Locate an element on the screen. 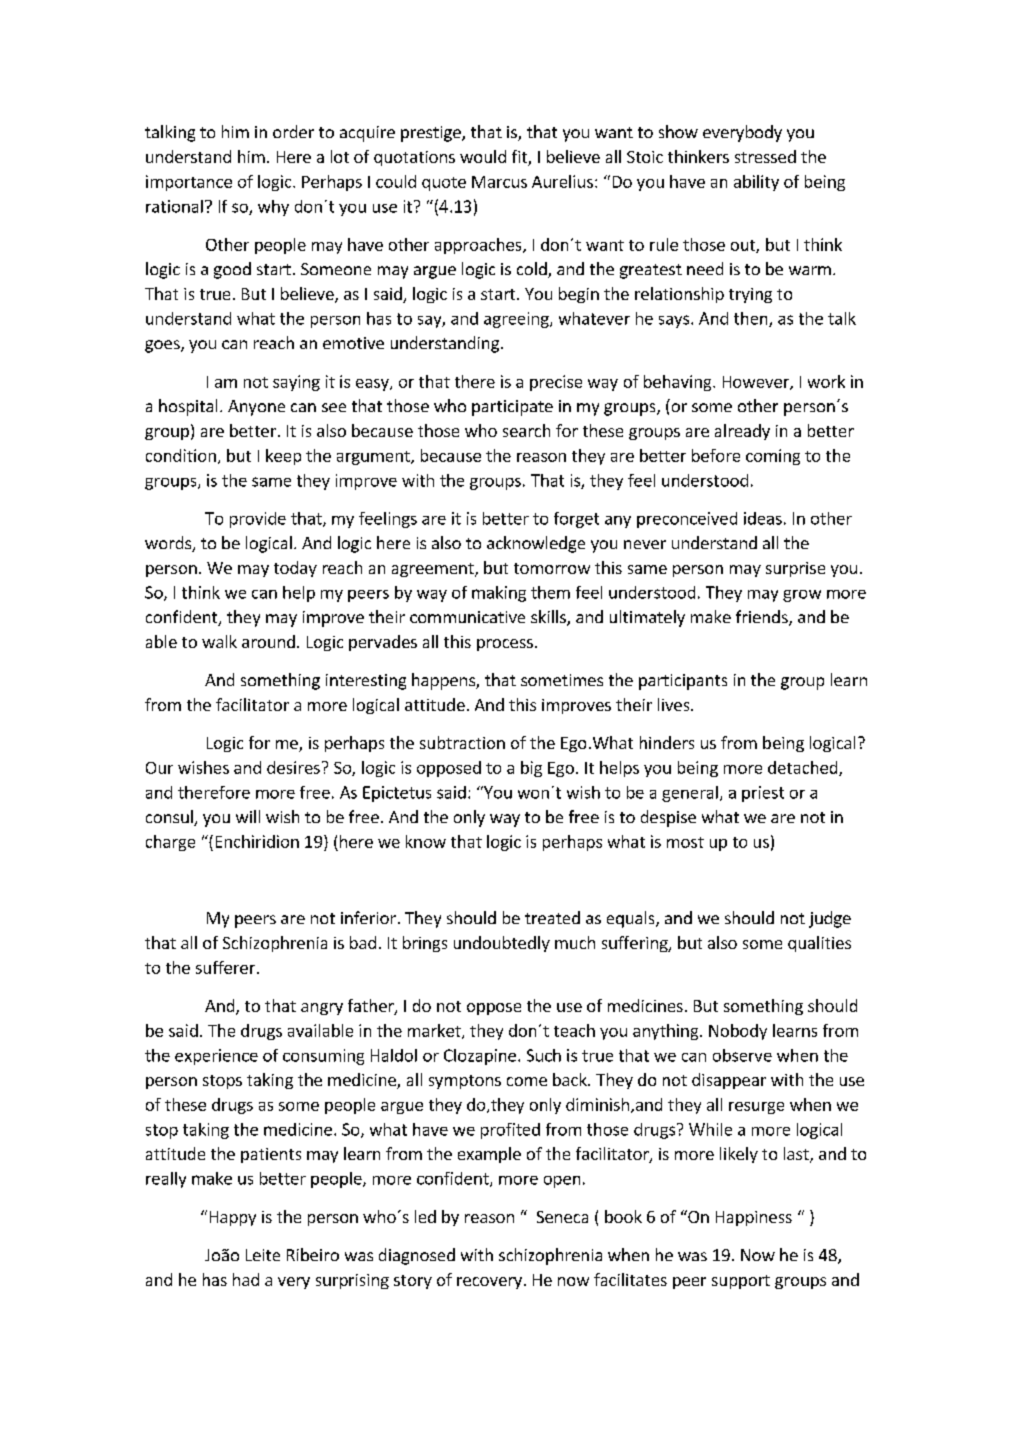 The image size is (1013, 1433). subtraction is located at coordinates (462, 742).
